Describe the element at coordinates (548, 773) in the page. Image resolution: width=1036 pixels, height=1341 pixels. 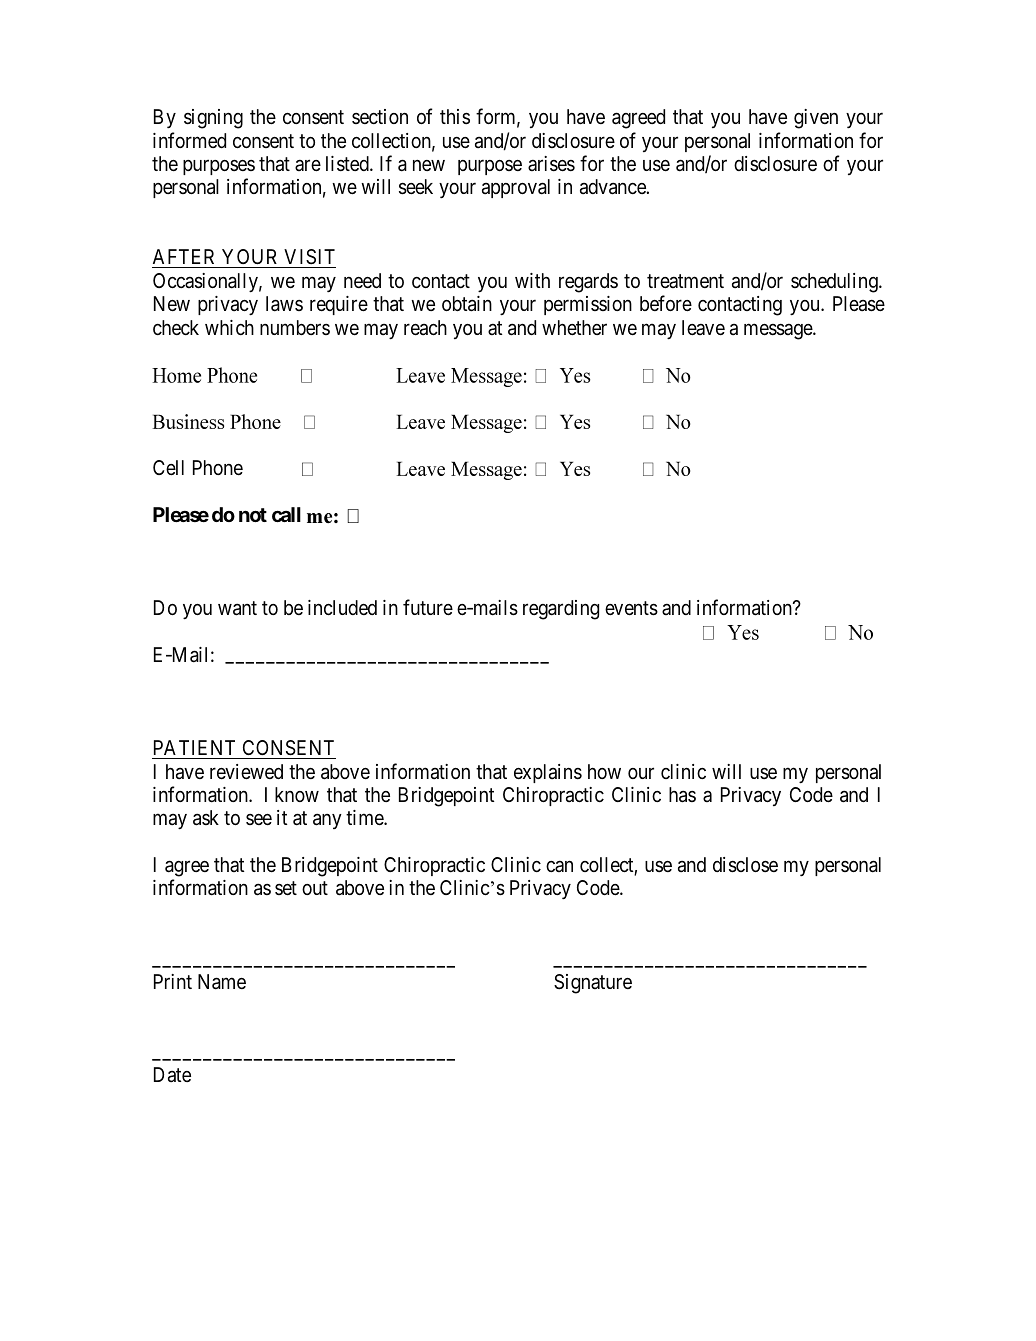
I see `explains` at that location.
